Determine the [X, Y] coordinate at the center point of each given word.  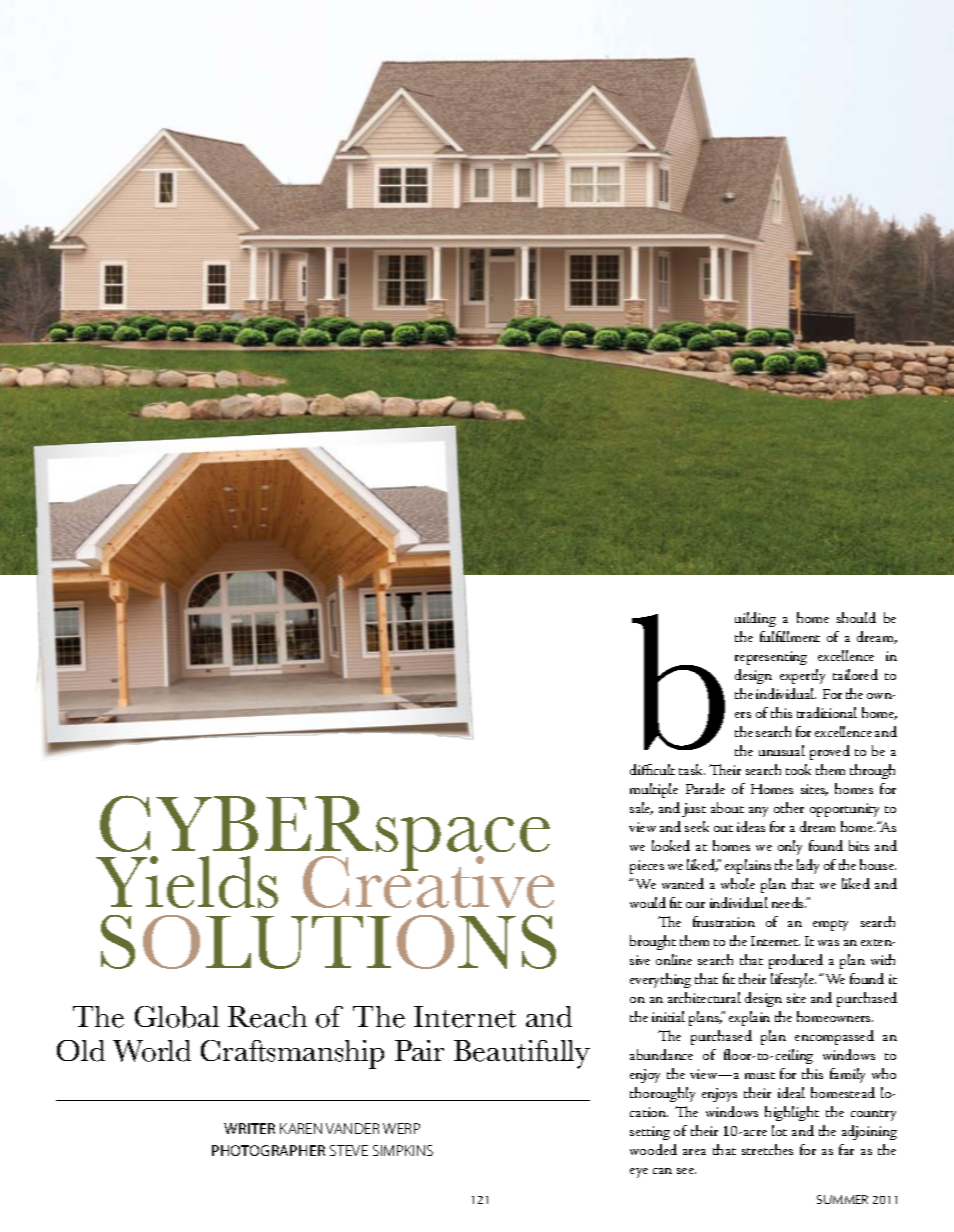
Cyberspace [324, 834]
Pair [419, 1050]
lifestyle [793, 980]
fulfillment [790, 636]
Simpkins [403, 1150]
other [789, 807]
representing [771, 658]
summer [842, 1199]
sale [641, 808]
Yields [187, 882]
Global [177, 1017]
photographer [268, 1150]
